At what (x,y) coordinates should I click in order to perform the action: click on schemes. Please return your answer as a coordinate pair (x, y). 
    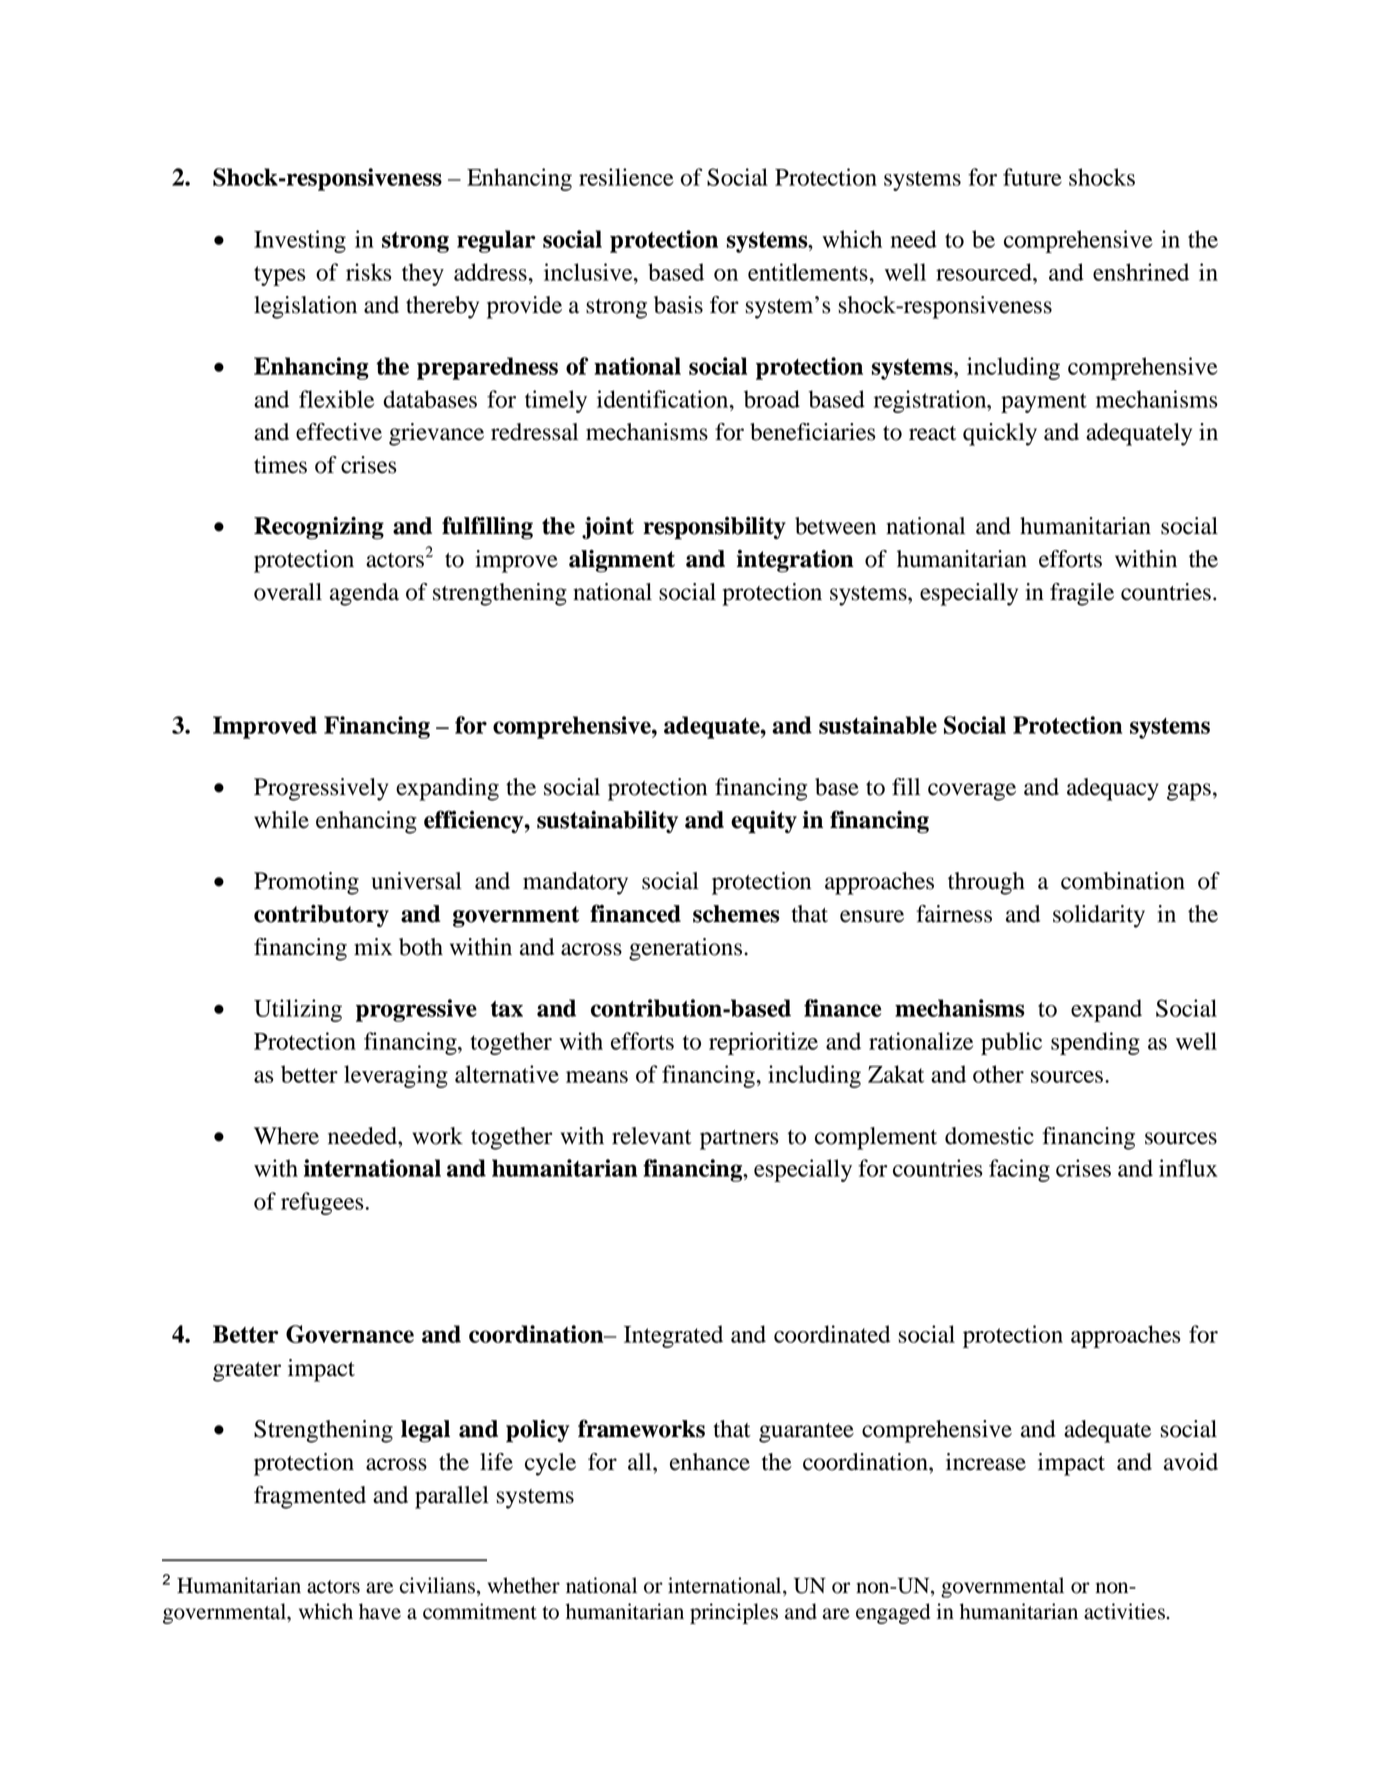
    Looking at the image, I should click on (736, 914).
